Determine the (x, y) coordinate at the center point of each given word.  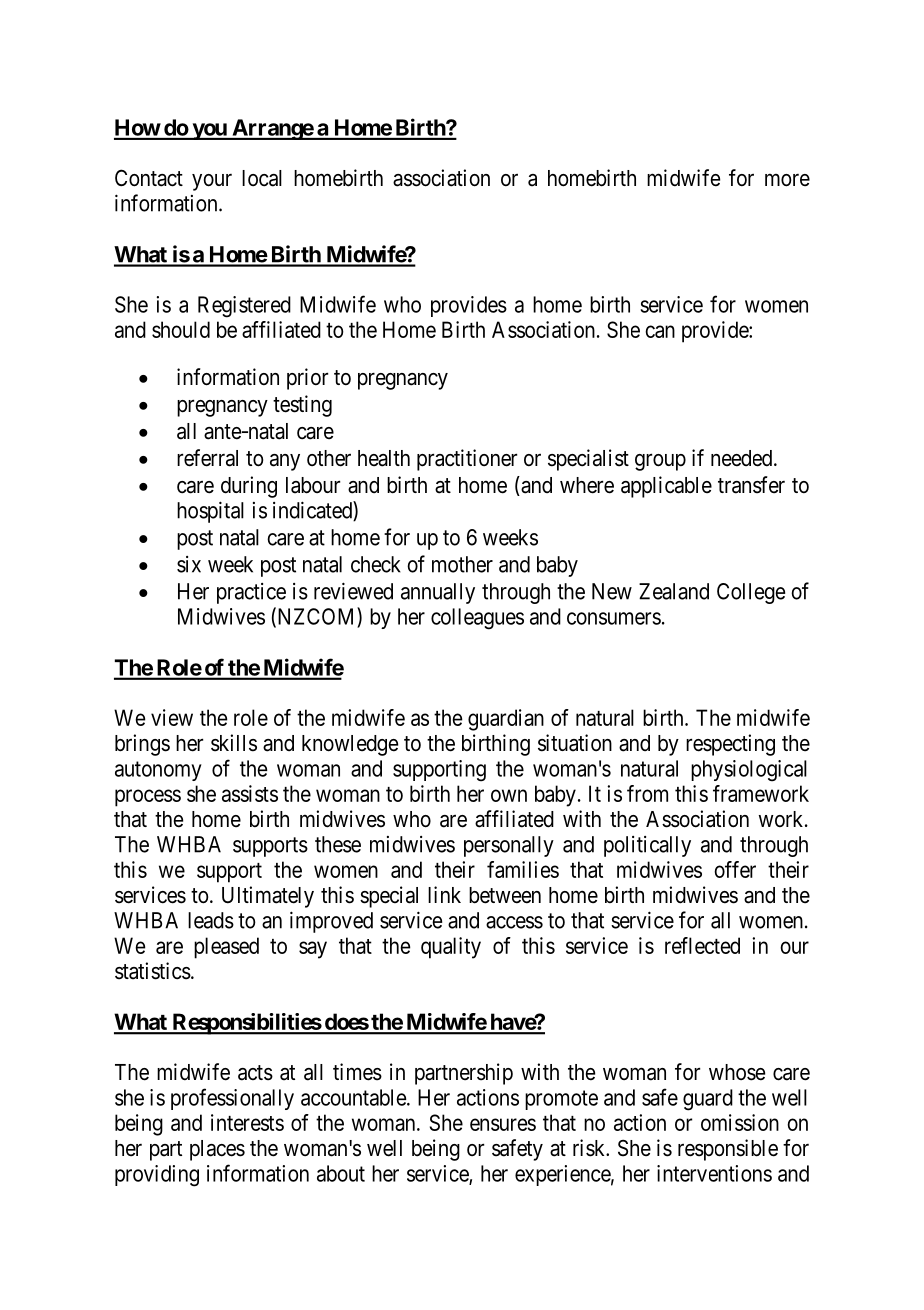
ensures (503, 1124)
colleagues (477, 619)
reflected (702, 945)
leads (211, 920)
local (262, 178)
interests (247, 1122)
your (212, 182)
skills (234, 743)
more (787, 180)
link (444, 894)
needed (743, 458)
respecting (730, 745)
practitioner (467, 460)
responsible (728, 1150)
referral (207, 458)
